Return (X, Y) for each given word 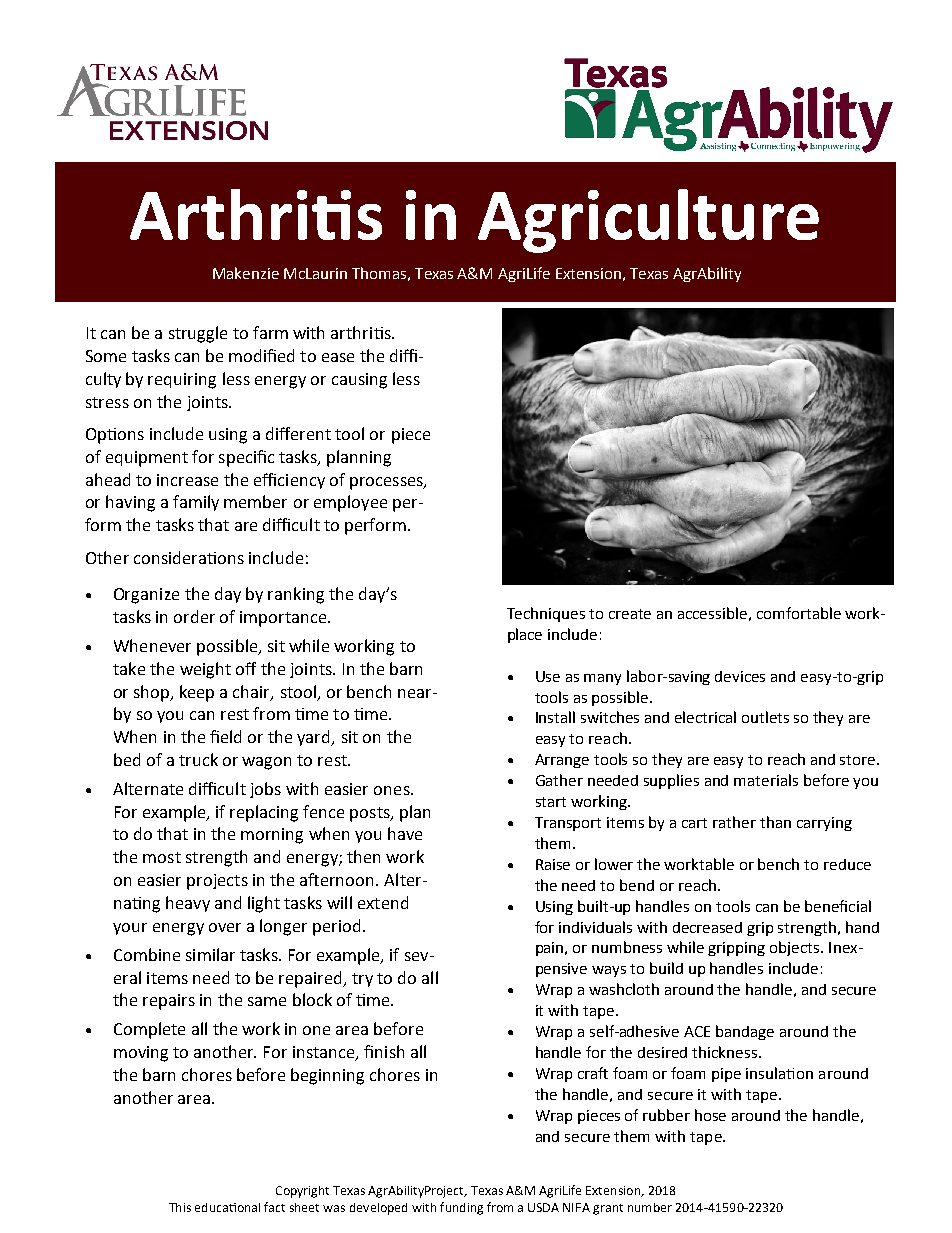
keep (197, 693)
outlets (765, 717)
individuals (595, 927)
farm (270, 332)
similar (210, 954)
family (196, 503)
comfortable (799, 613)
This (180, 1207)
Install (555, 717)
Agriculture (648, 221)
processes (387, 483)
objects (796, 948)
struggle (198, 334)
